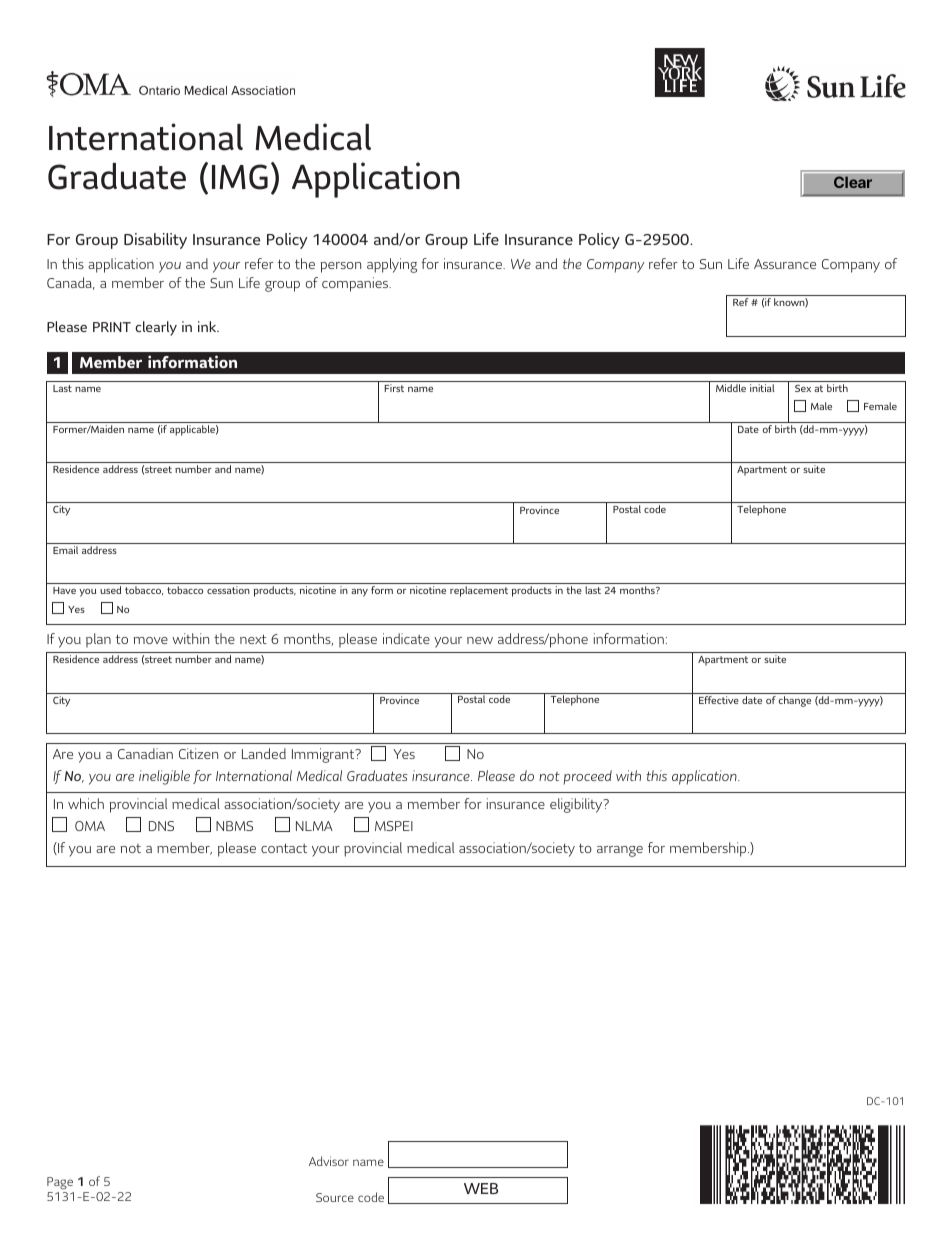  I want to click on contact, so click(284, 848).
